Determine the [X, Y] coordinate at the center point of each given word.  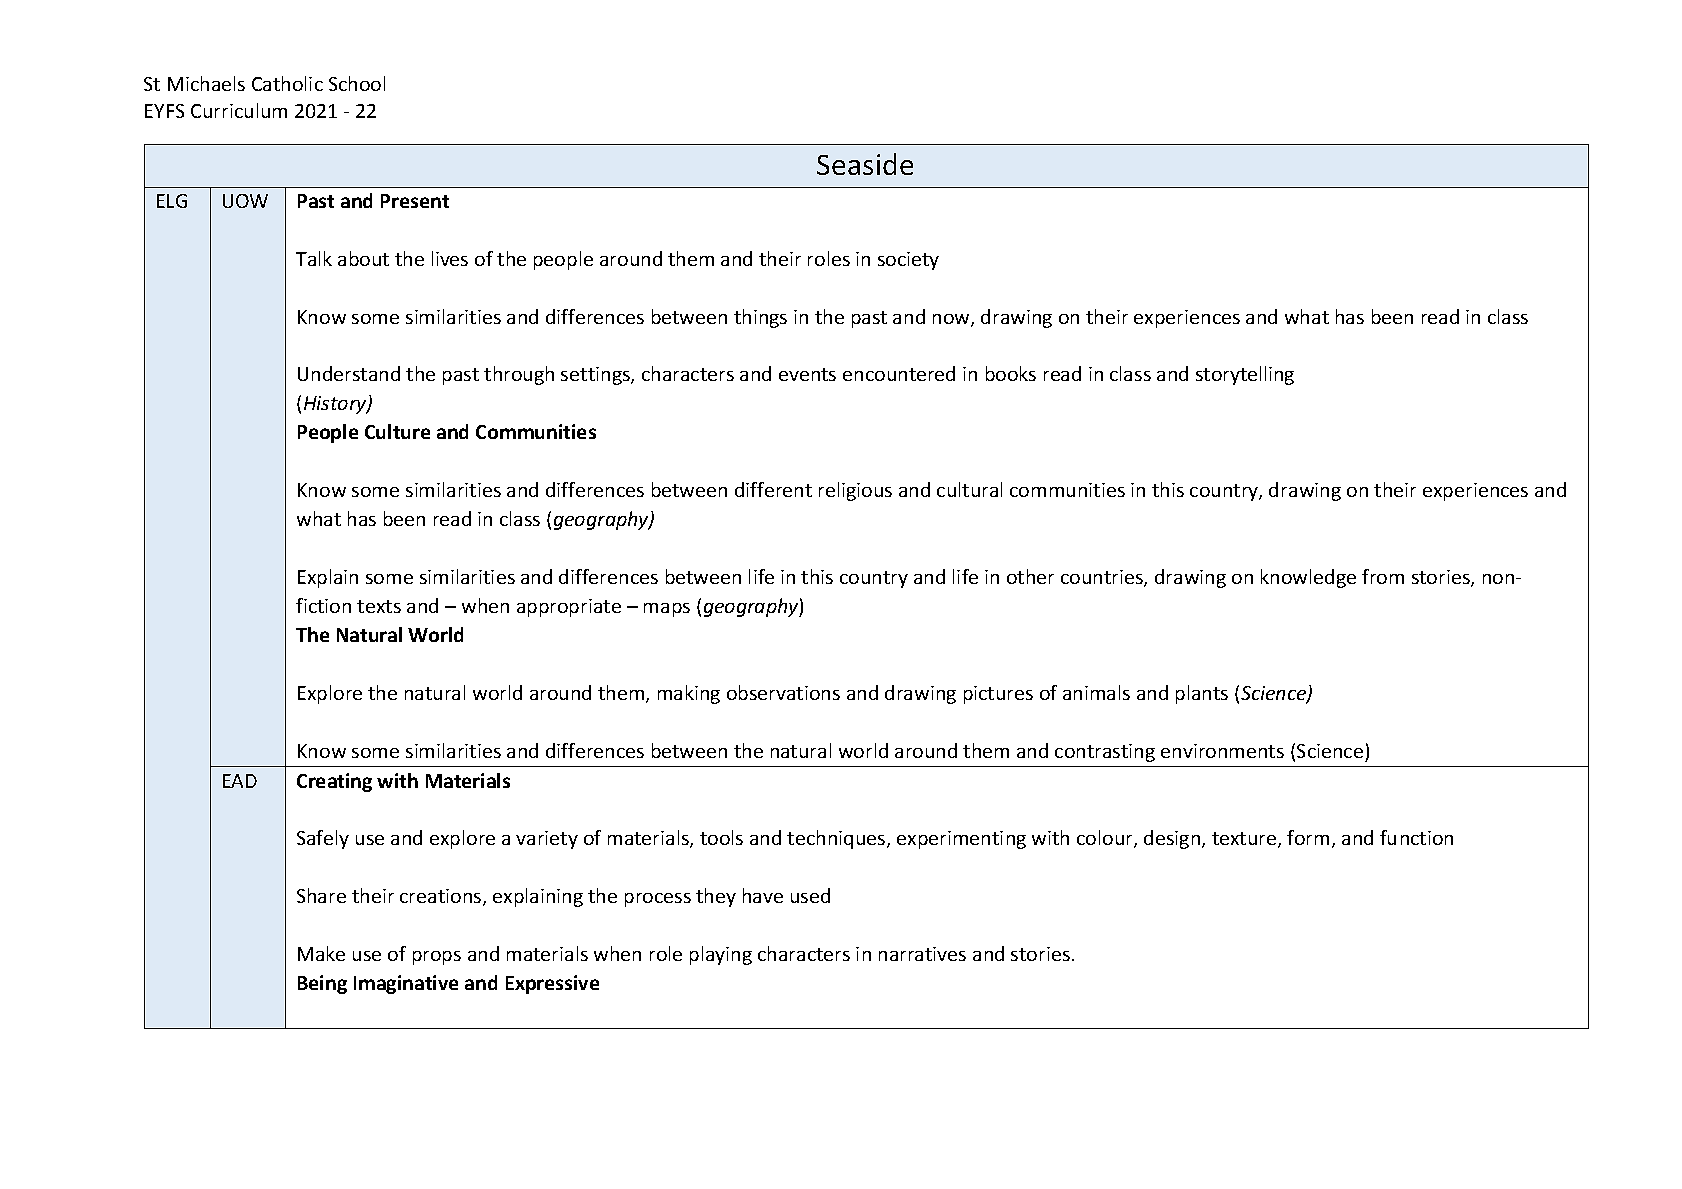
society [908, 261]
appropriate [569, 608]
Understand [349, 373]
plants [1202, 694]
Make [321, 953]
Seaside [865, 164]
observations [783, 692]
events [807, 374]
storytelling [1245, 375]
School [357, 83]
